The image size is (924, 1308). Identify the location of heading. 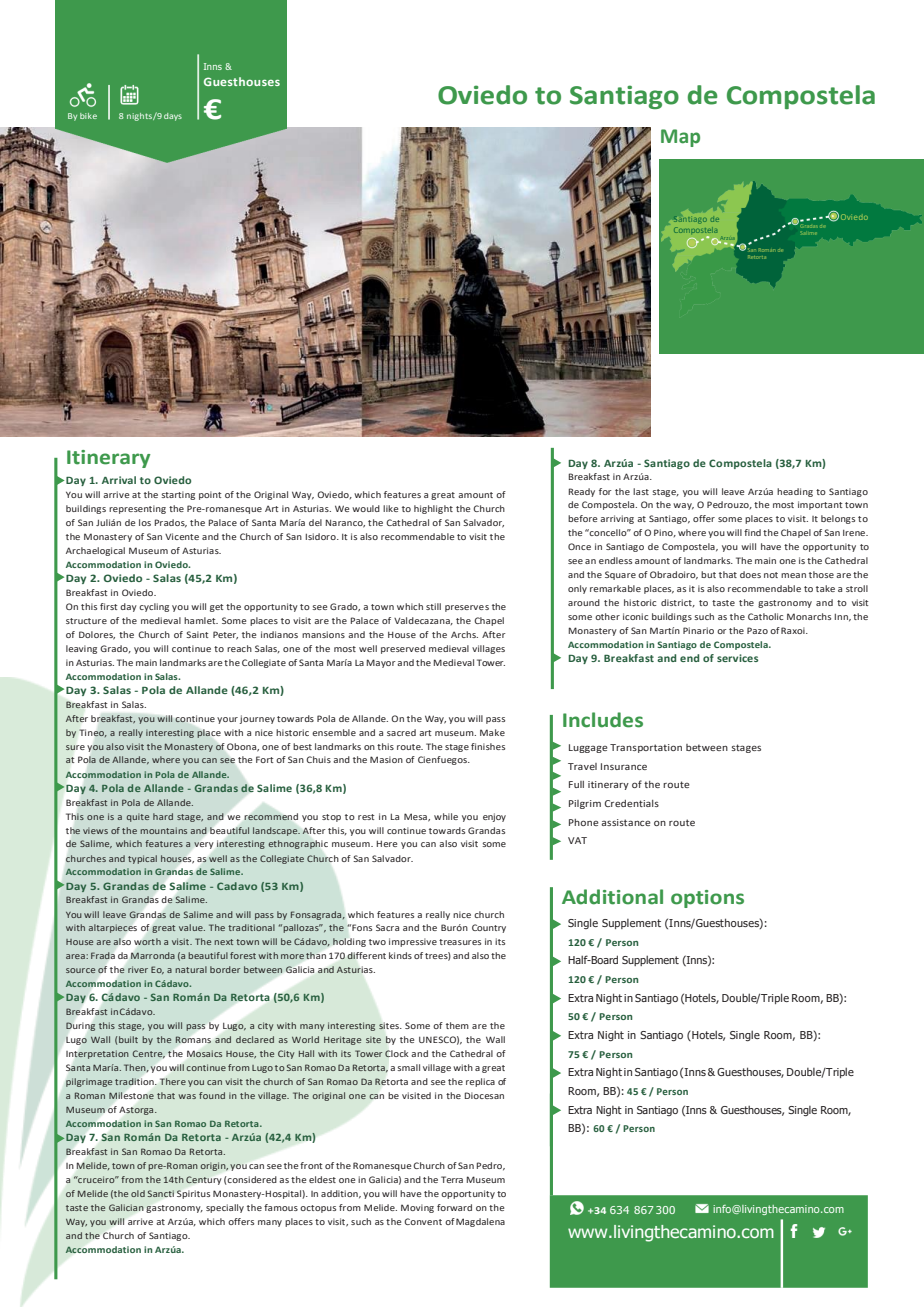
(795, 492).
